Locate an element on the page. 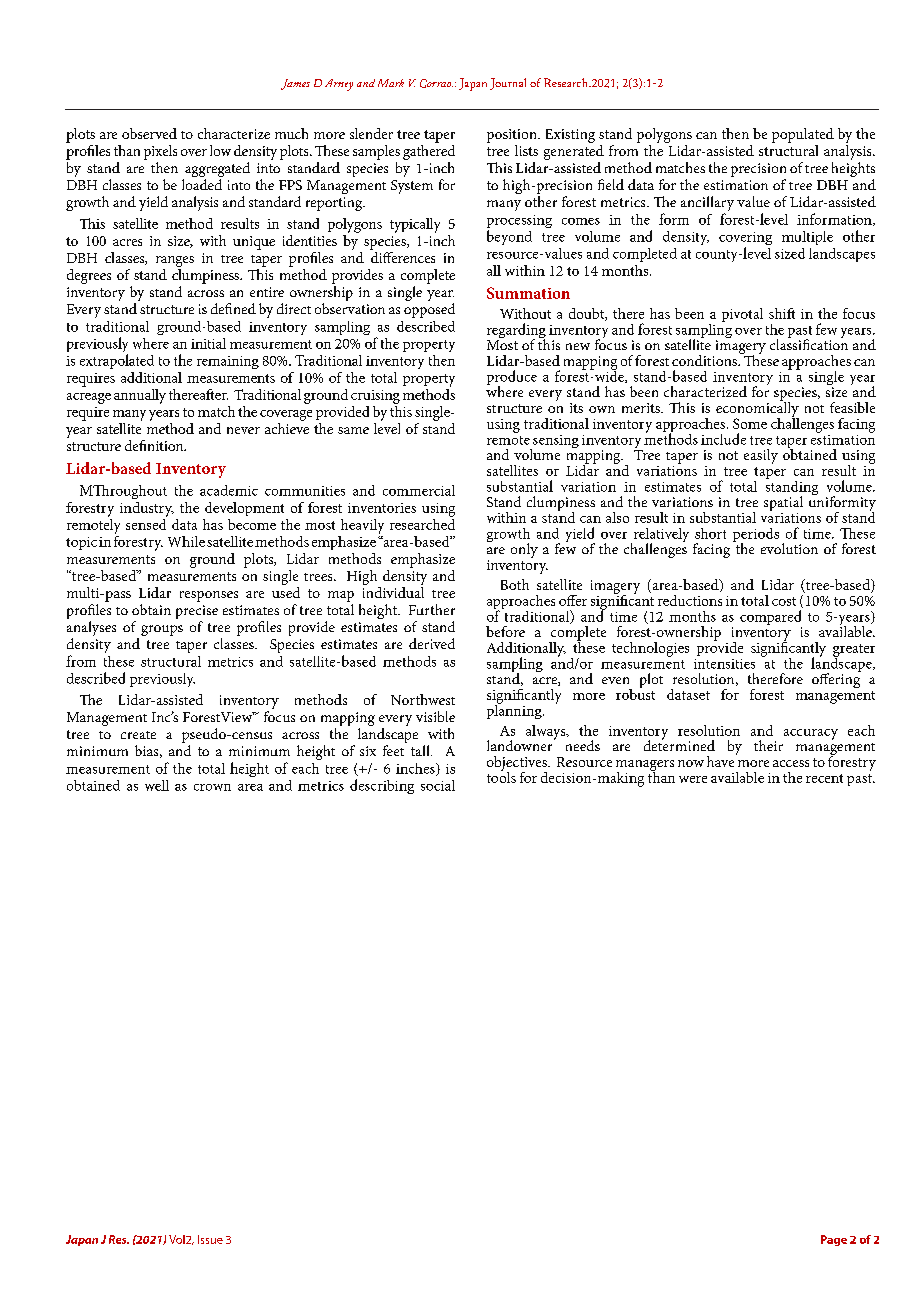 The height and width of the page is (1308, 924). were is located at coordinates (693, 779).
